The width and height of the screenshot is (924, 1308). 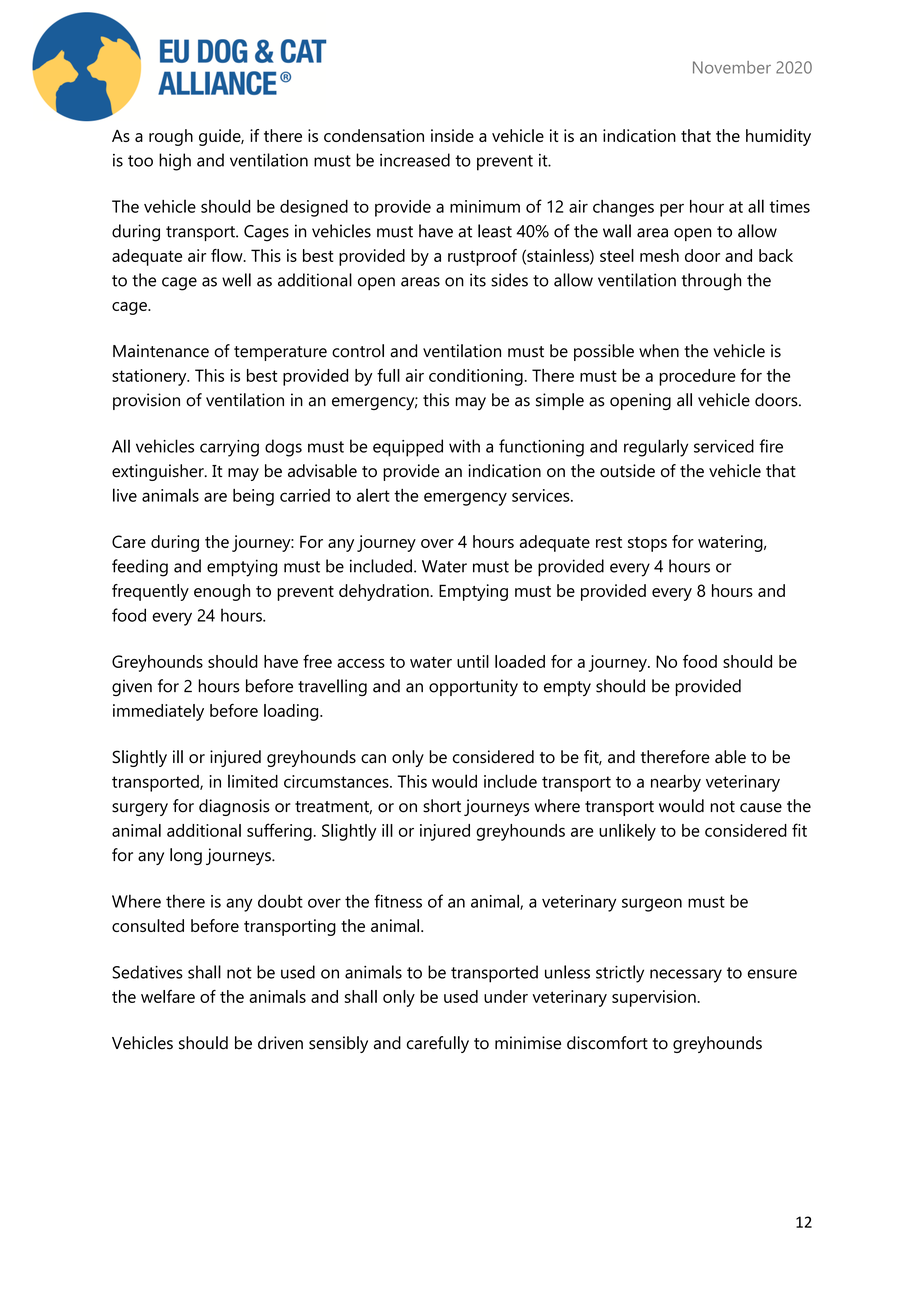 I want to click on inside, so click(x=452, y=135).
